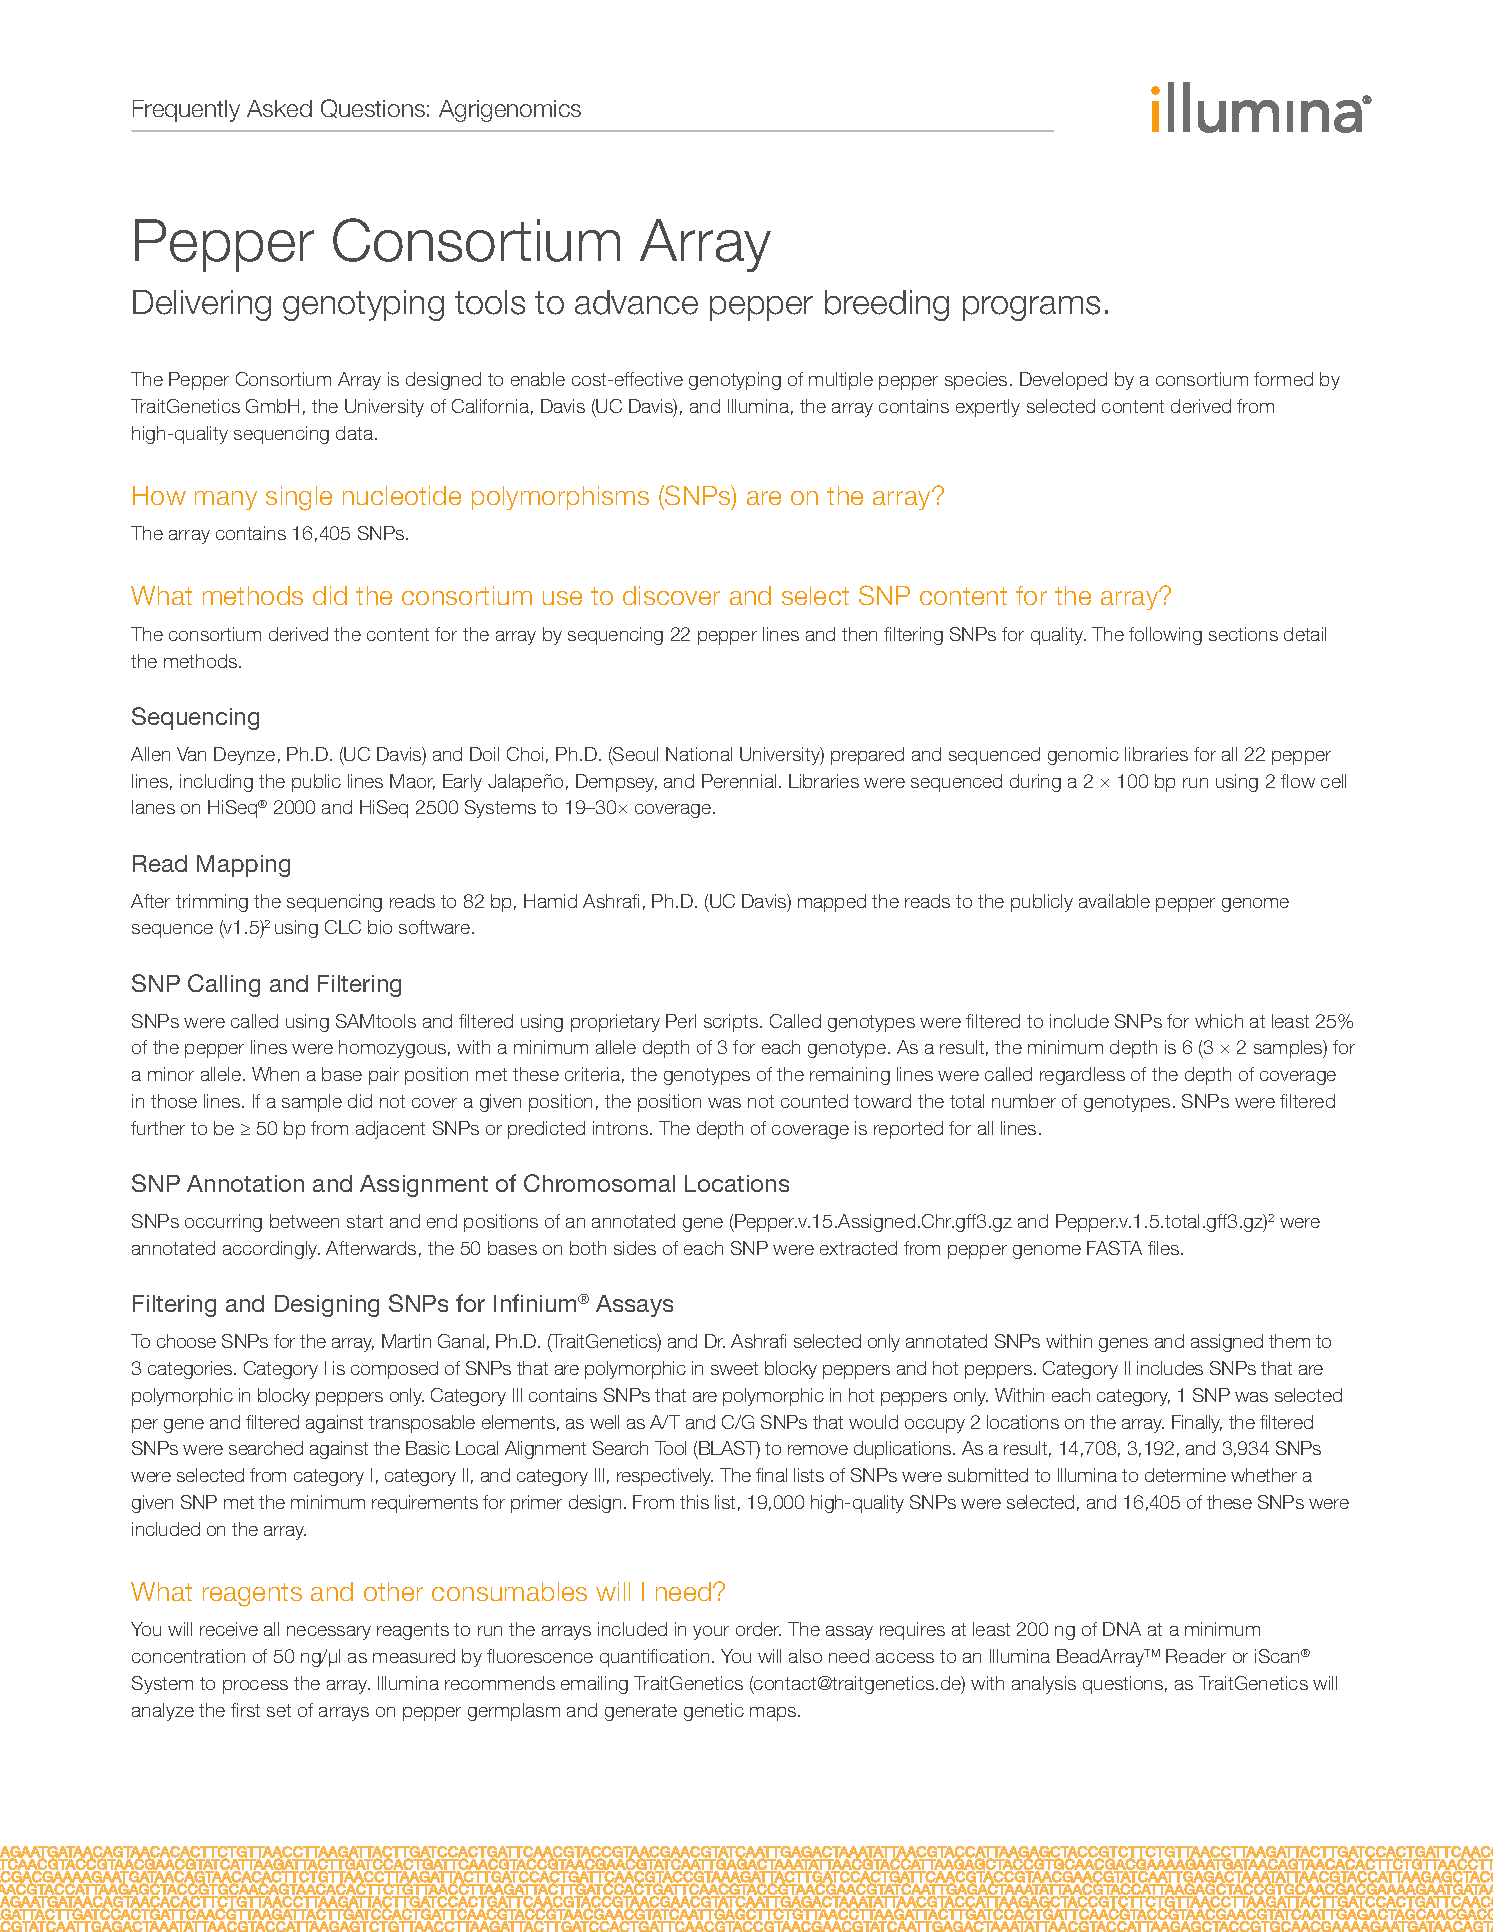  I want to click on them, so click(1289, 1341).
